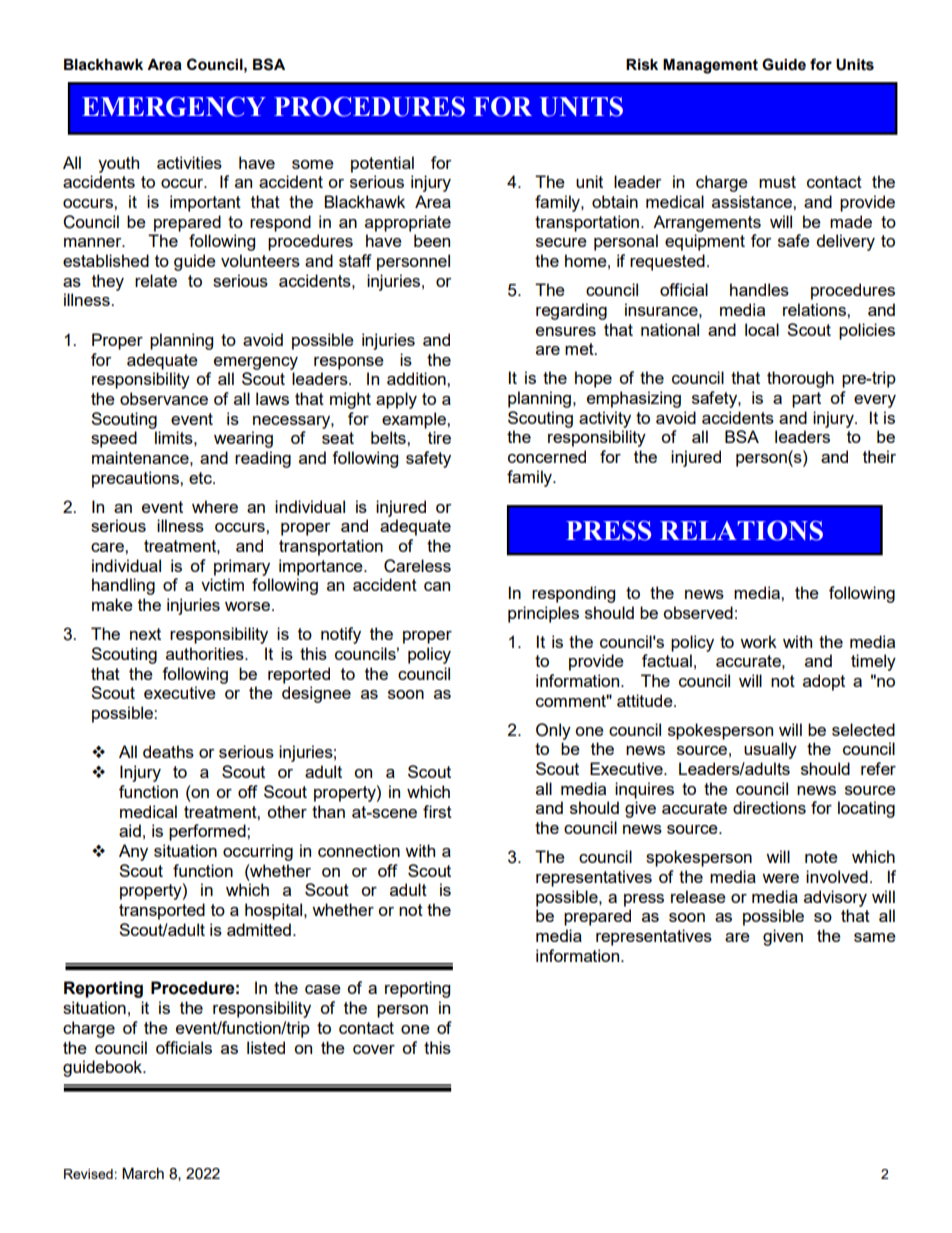 The image size is (952, 1233). I want to click on transported, so click(162, 911).
